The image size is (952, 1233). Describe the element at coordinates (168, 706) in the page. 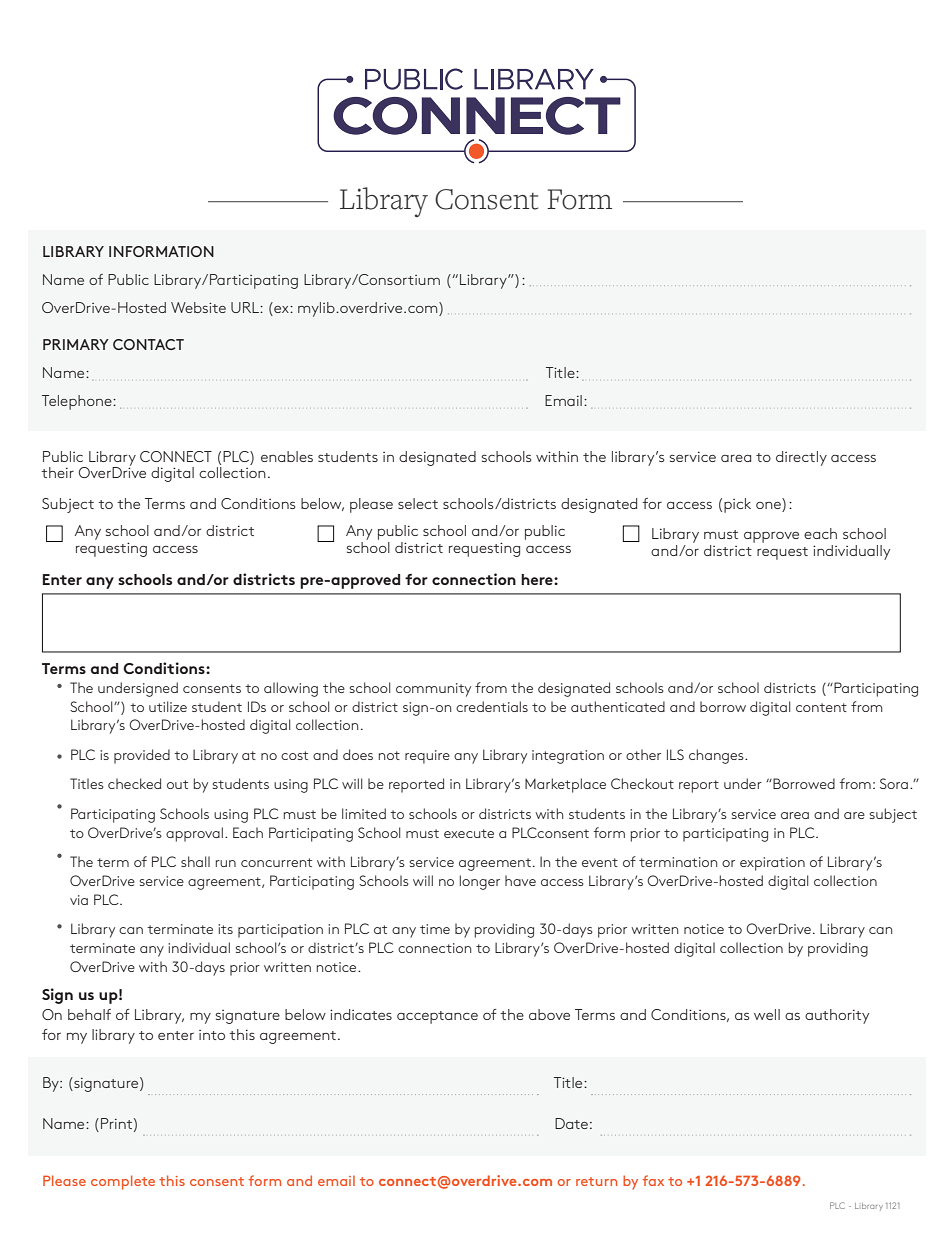

I see `utilize` at that location.
